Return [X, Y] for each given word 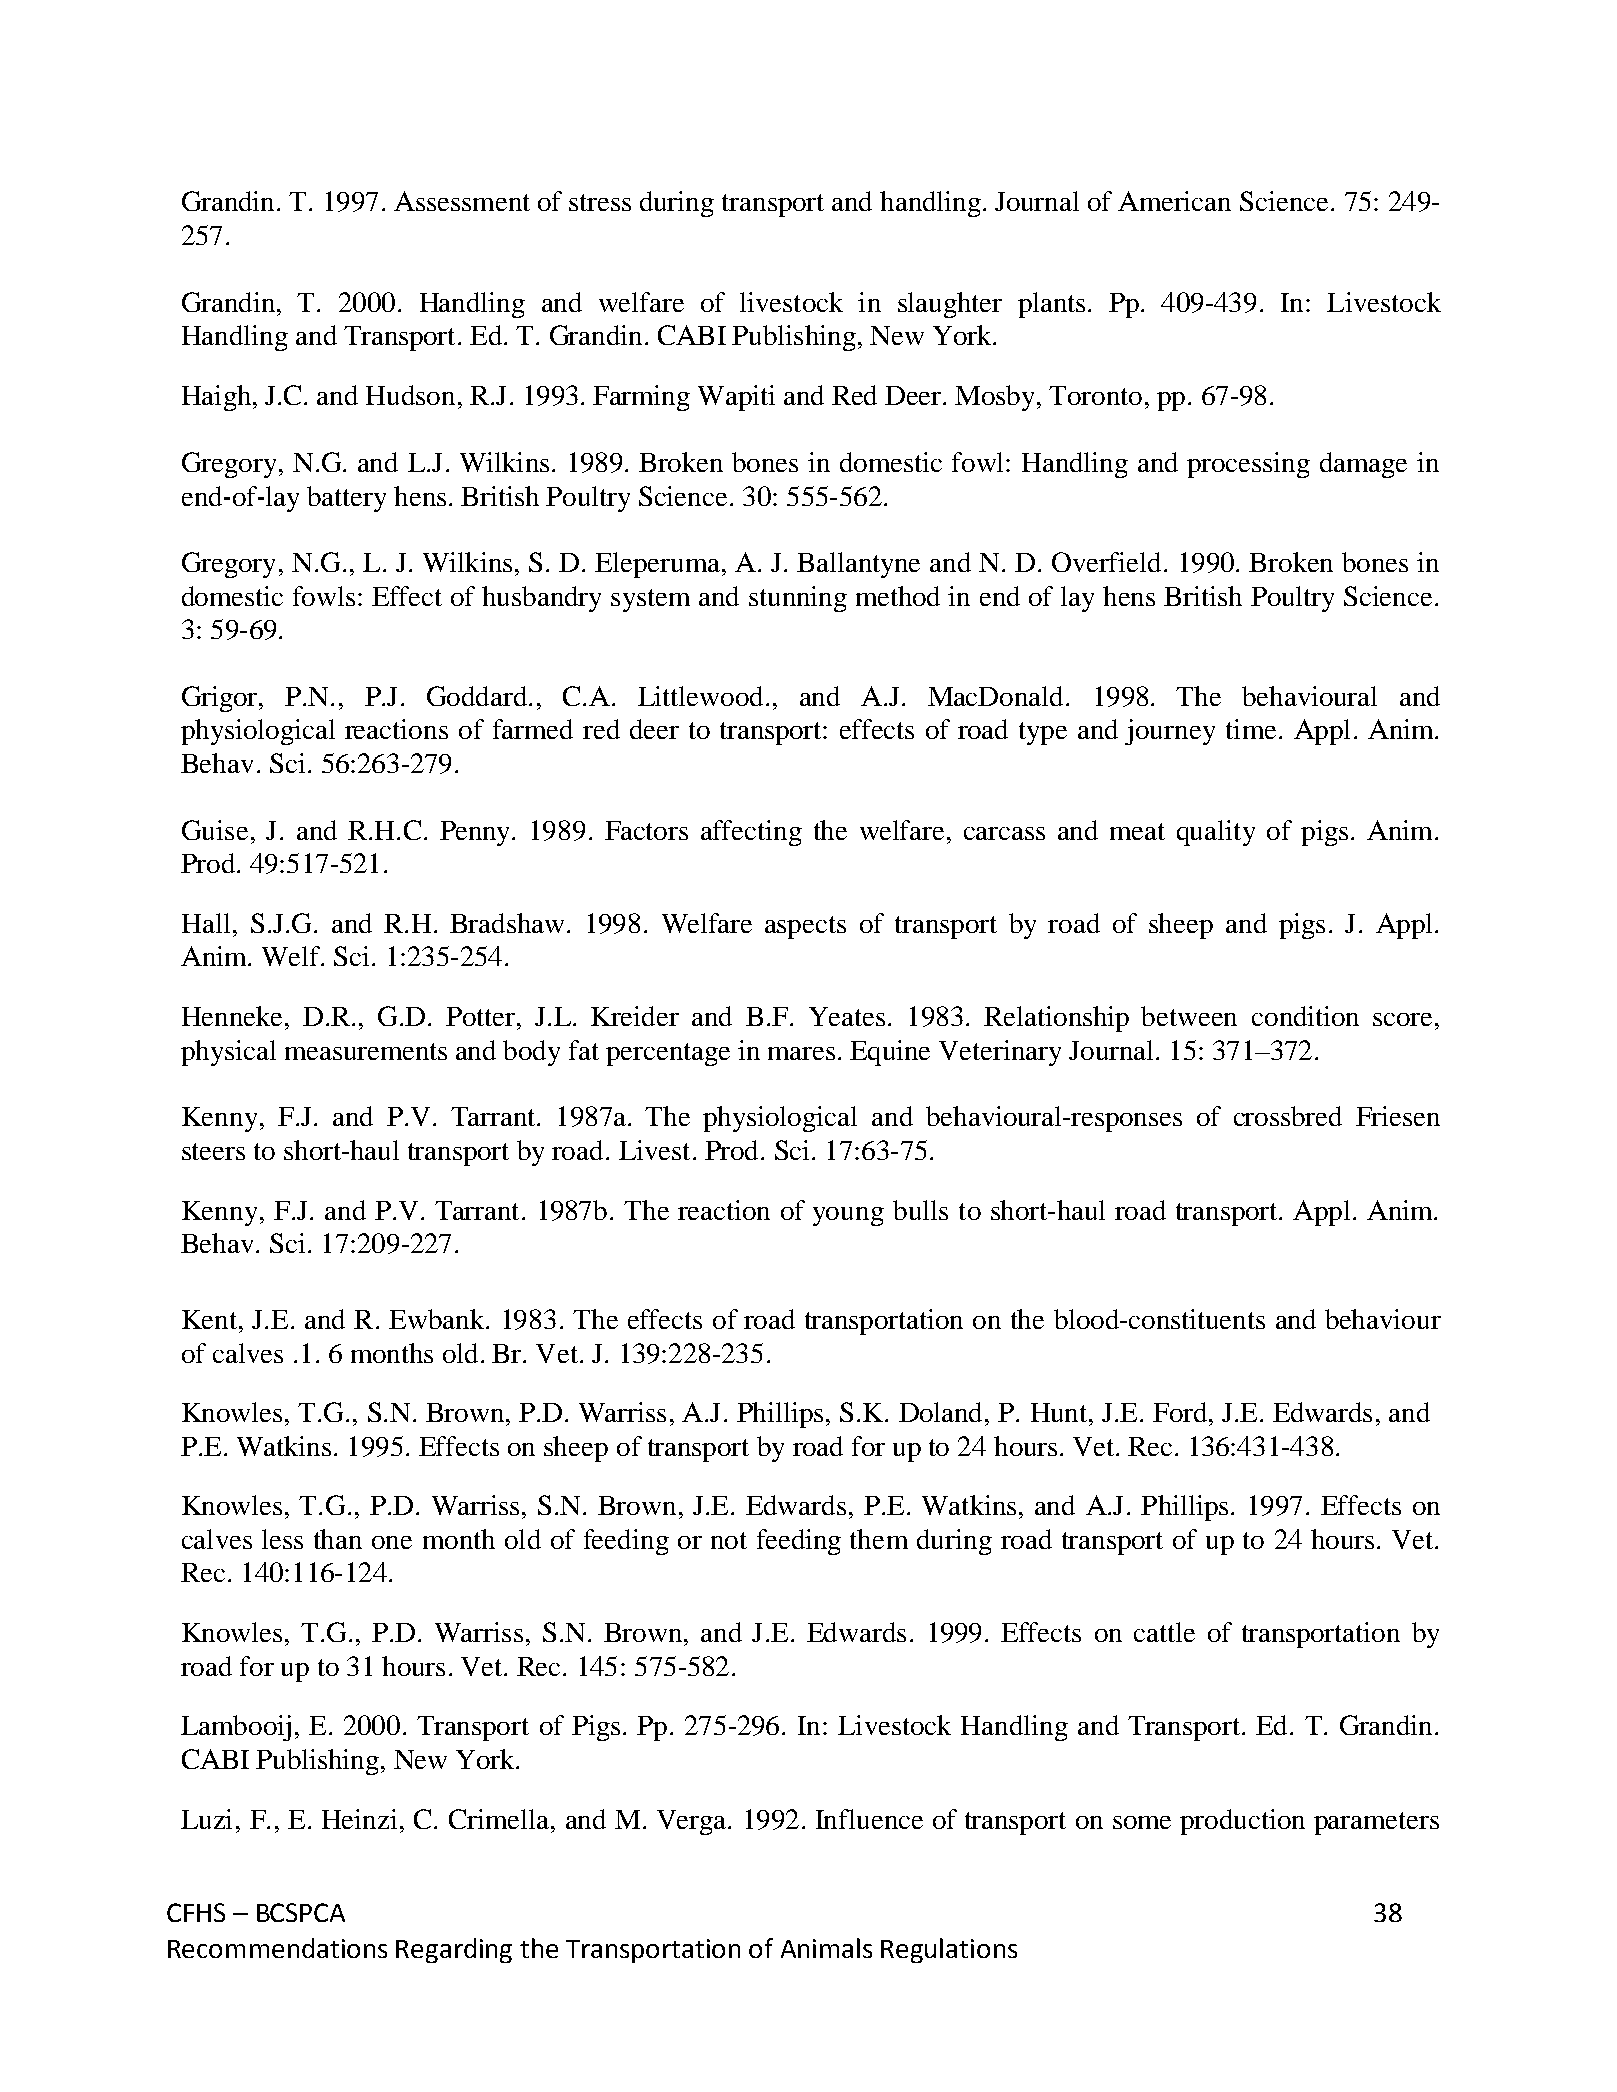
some [1142, 1822]
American [1174, 201]
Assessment [462, 201]
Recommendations [277, 1948]
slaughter [950, 305]
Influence [869, 1819]
